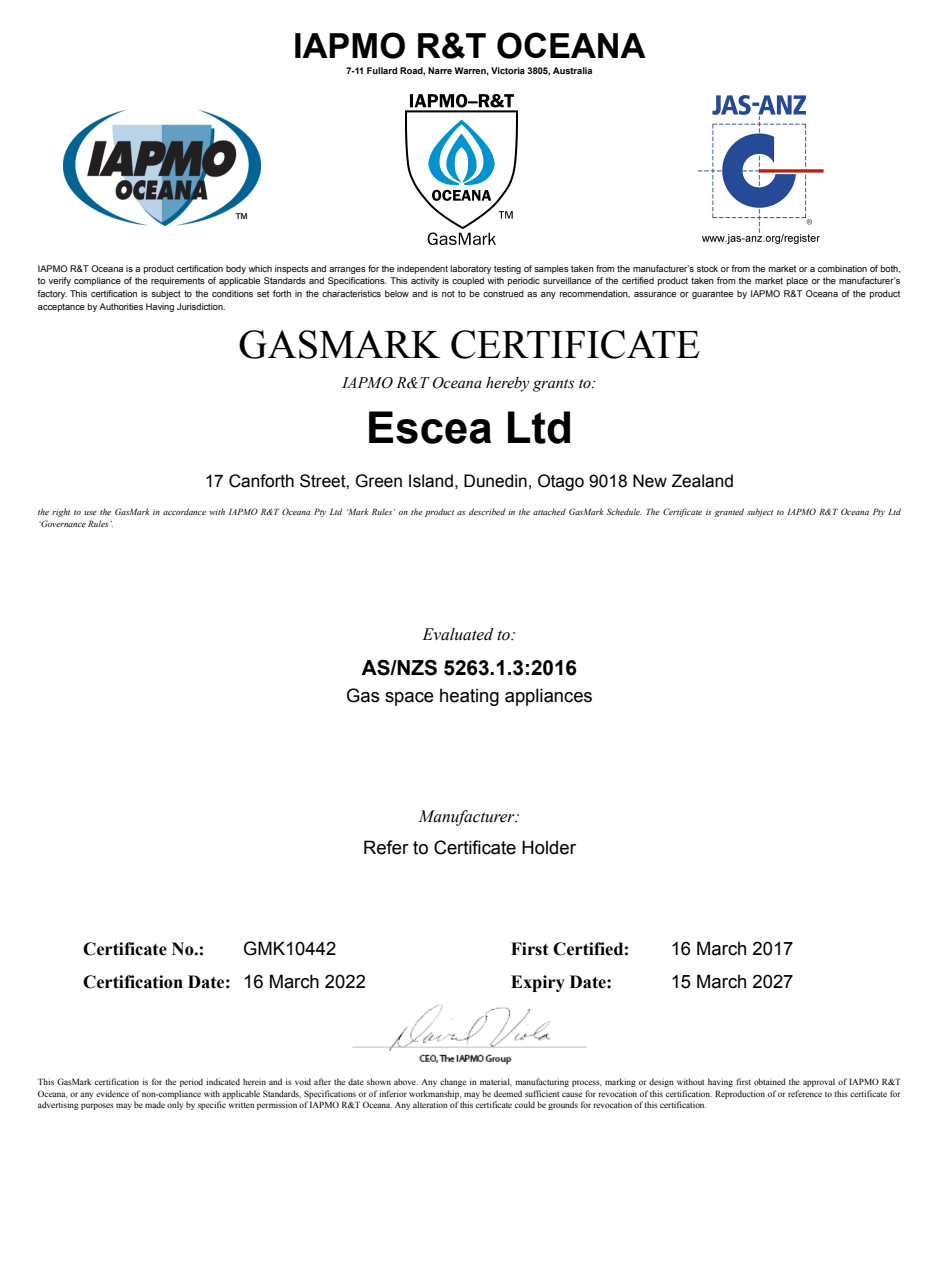 This image has width=930, height=1288. I want to click on Victoria, so click(508, 70).
